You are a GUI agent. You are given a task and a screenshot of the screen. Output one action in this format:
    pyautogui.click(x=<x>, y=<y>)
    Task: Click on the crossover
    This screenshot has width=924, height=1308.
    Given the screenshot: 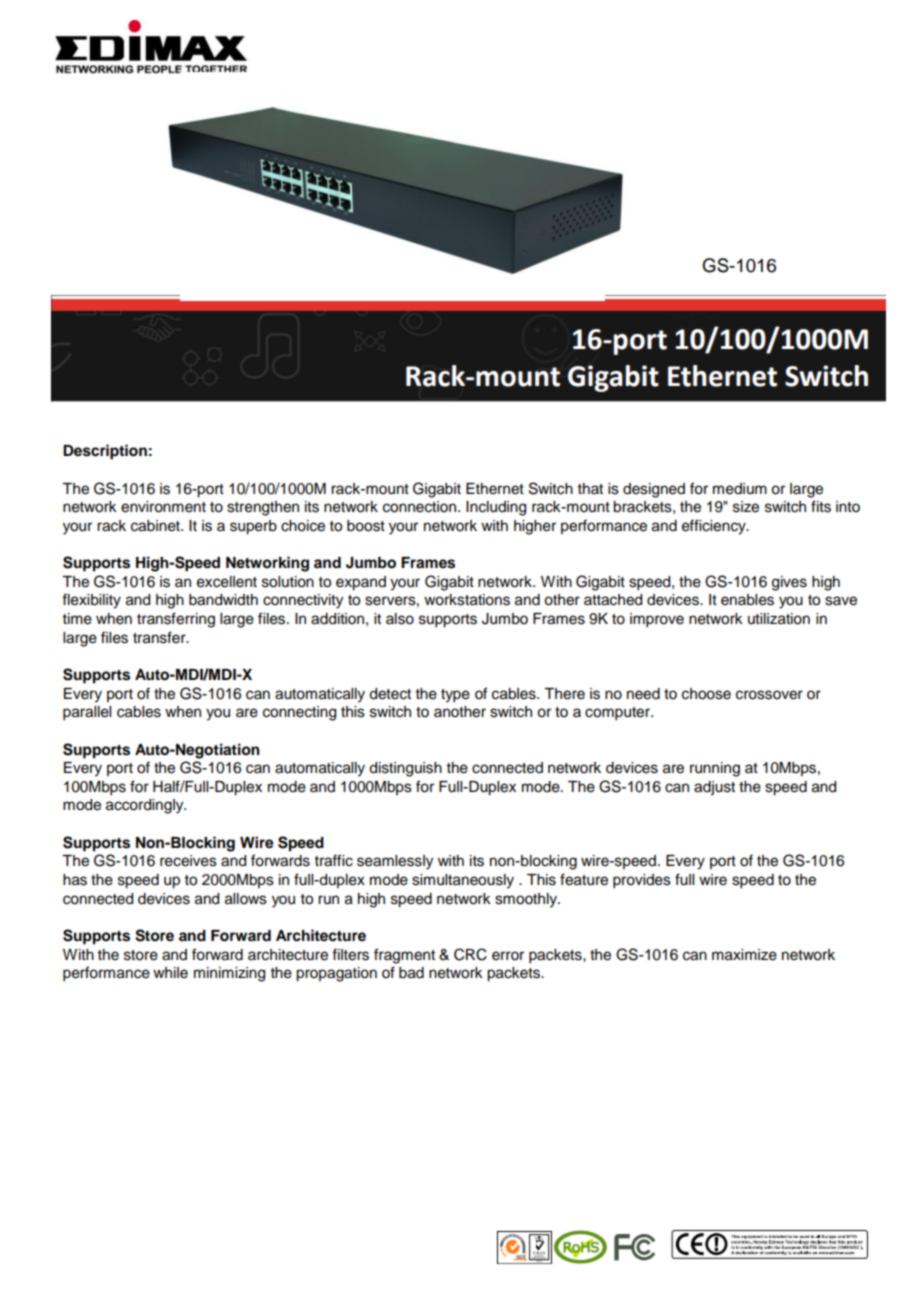 What is the action you would take?
    pyautogui.click(x=769, y=695)
